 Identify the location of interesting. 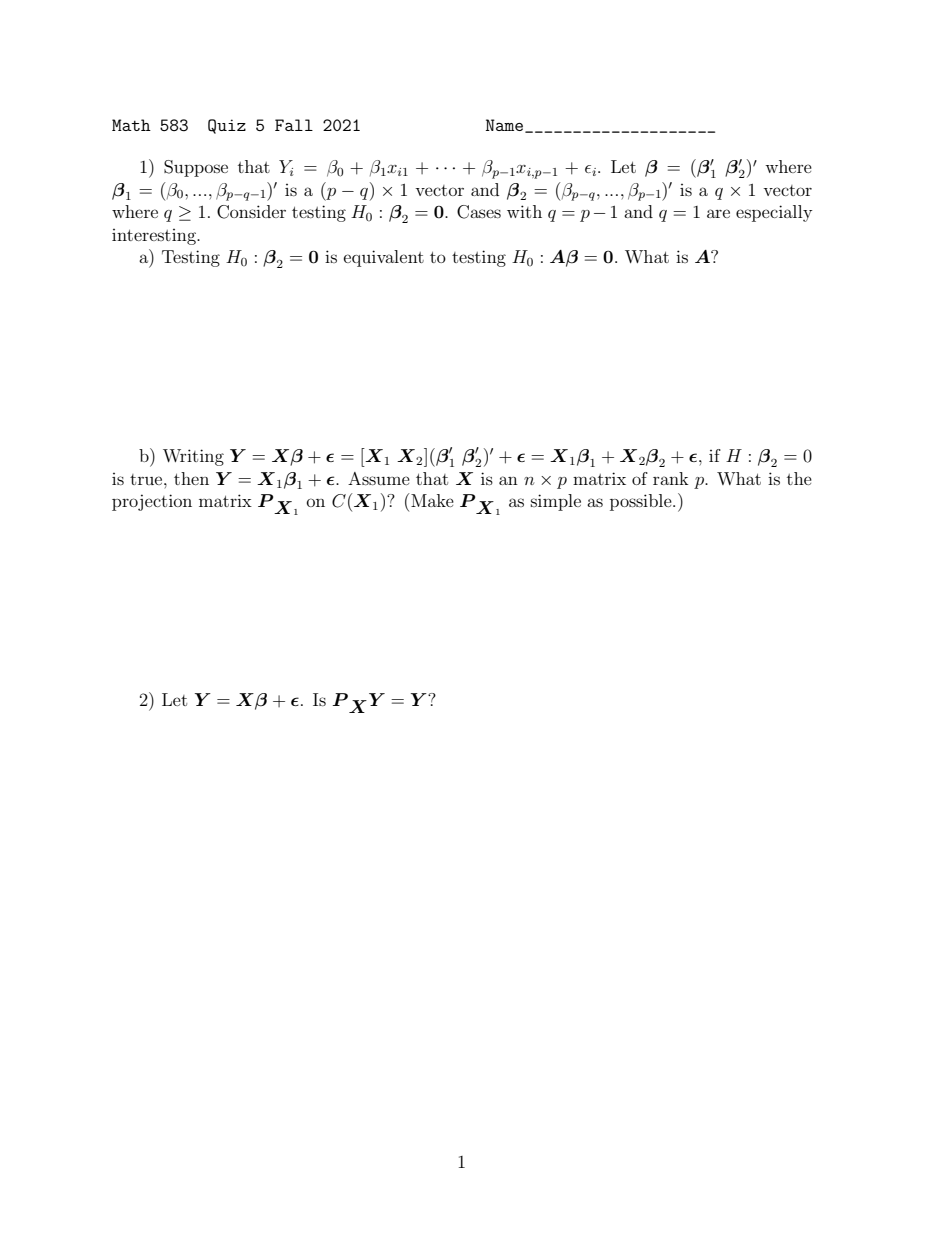
(155, 237).
